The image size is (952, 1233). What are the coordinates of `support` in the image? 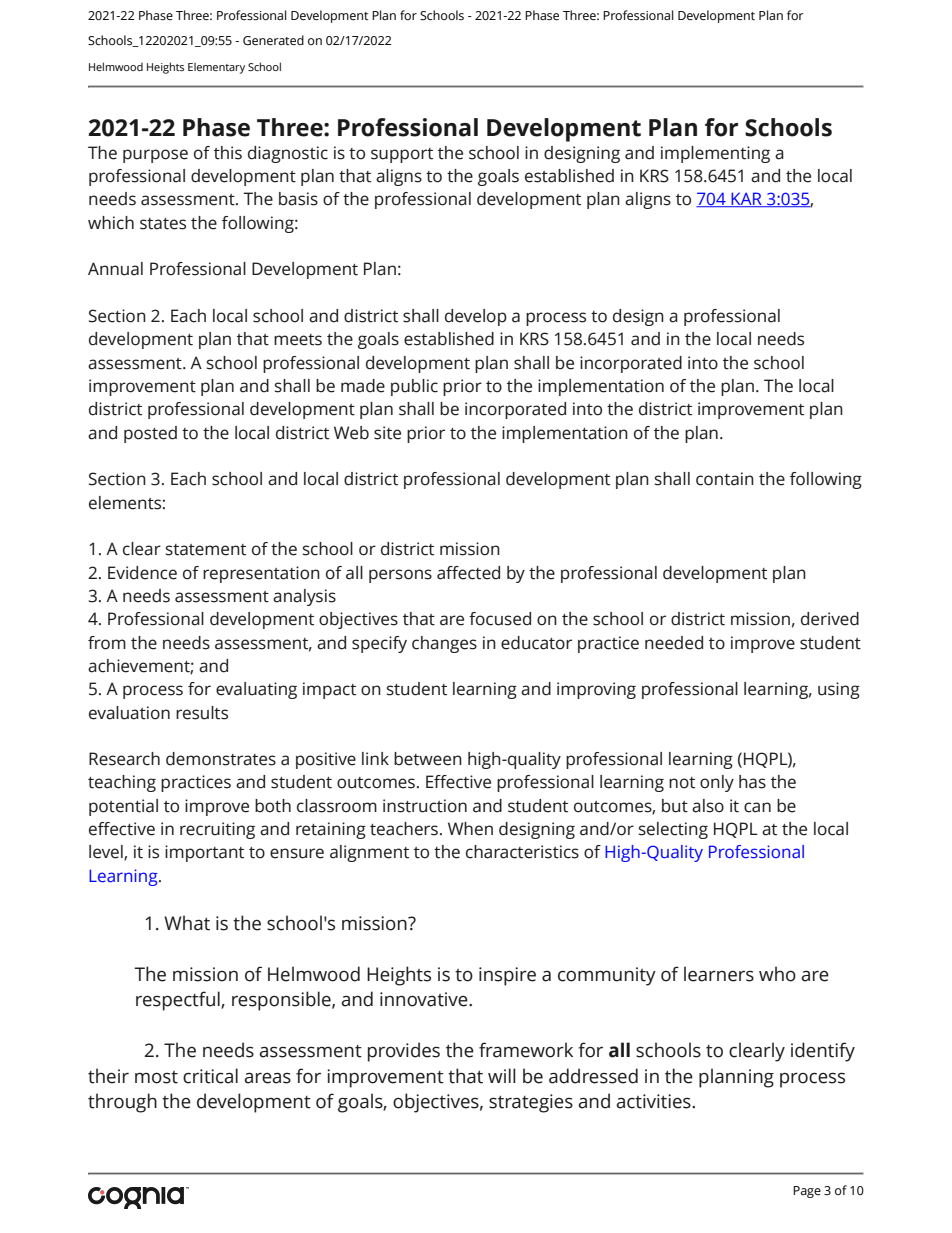 It's located at (402, 155).
